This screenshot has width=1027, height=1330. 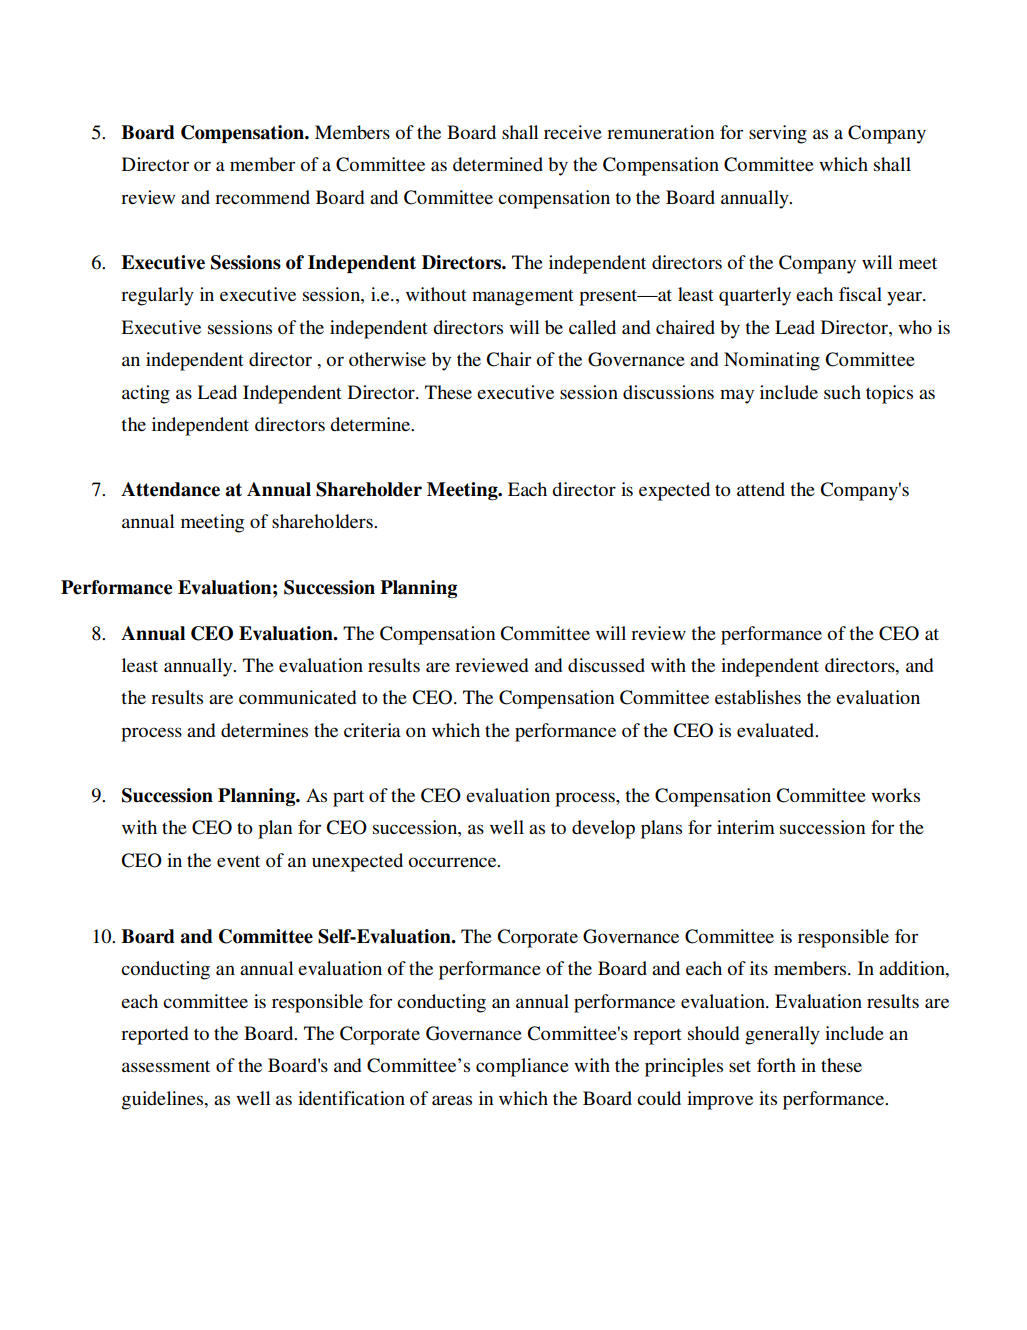 I want to click on forth, so click(x=776, y=1065).
